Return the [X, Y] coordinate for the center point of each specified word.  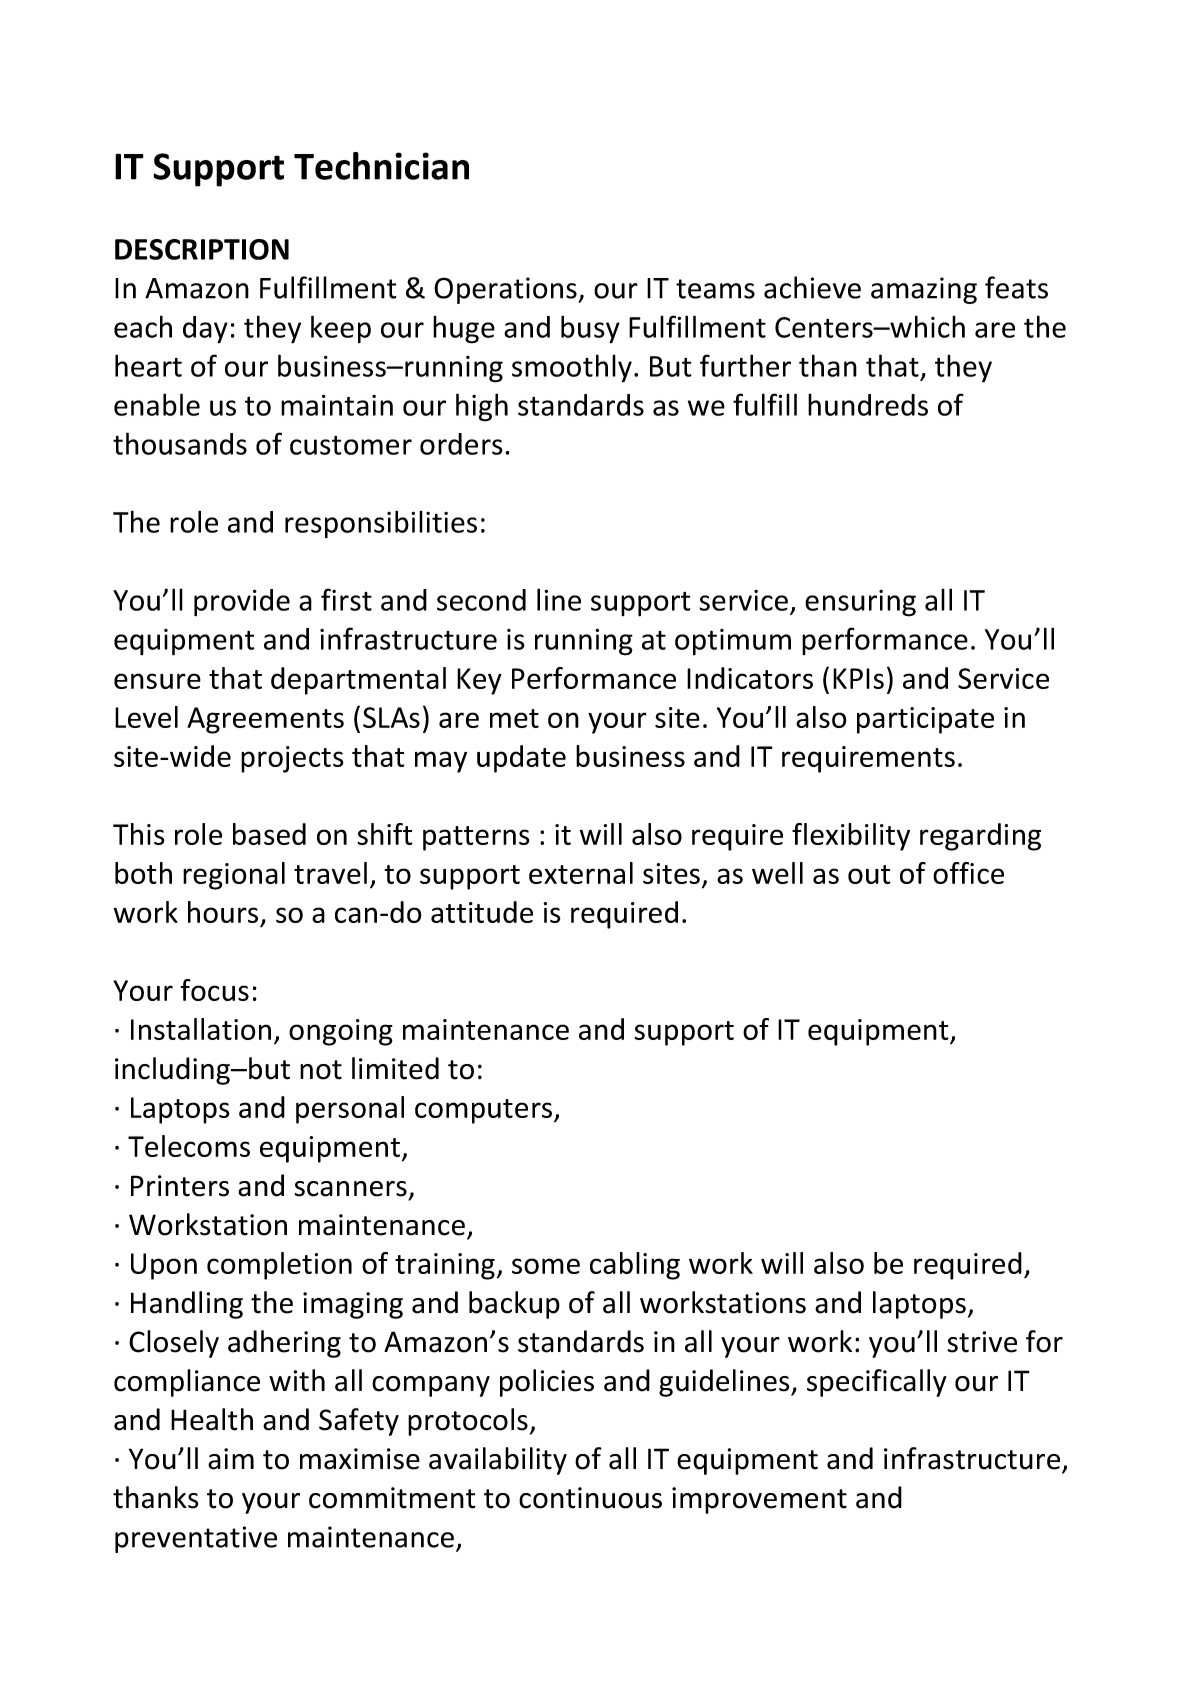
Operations [506, 290]
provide [242, 603]
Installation [201, 1029]
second [481, 600]
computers [485, 1111]
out [869, 874]
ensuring [860, 603]
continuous [590, 1498]
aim [231, 1459]
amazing [924, 290]
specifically [877, 1383]
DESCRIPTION [202, 249]
